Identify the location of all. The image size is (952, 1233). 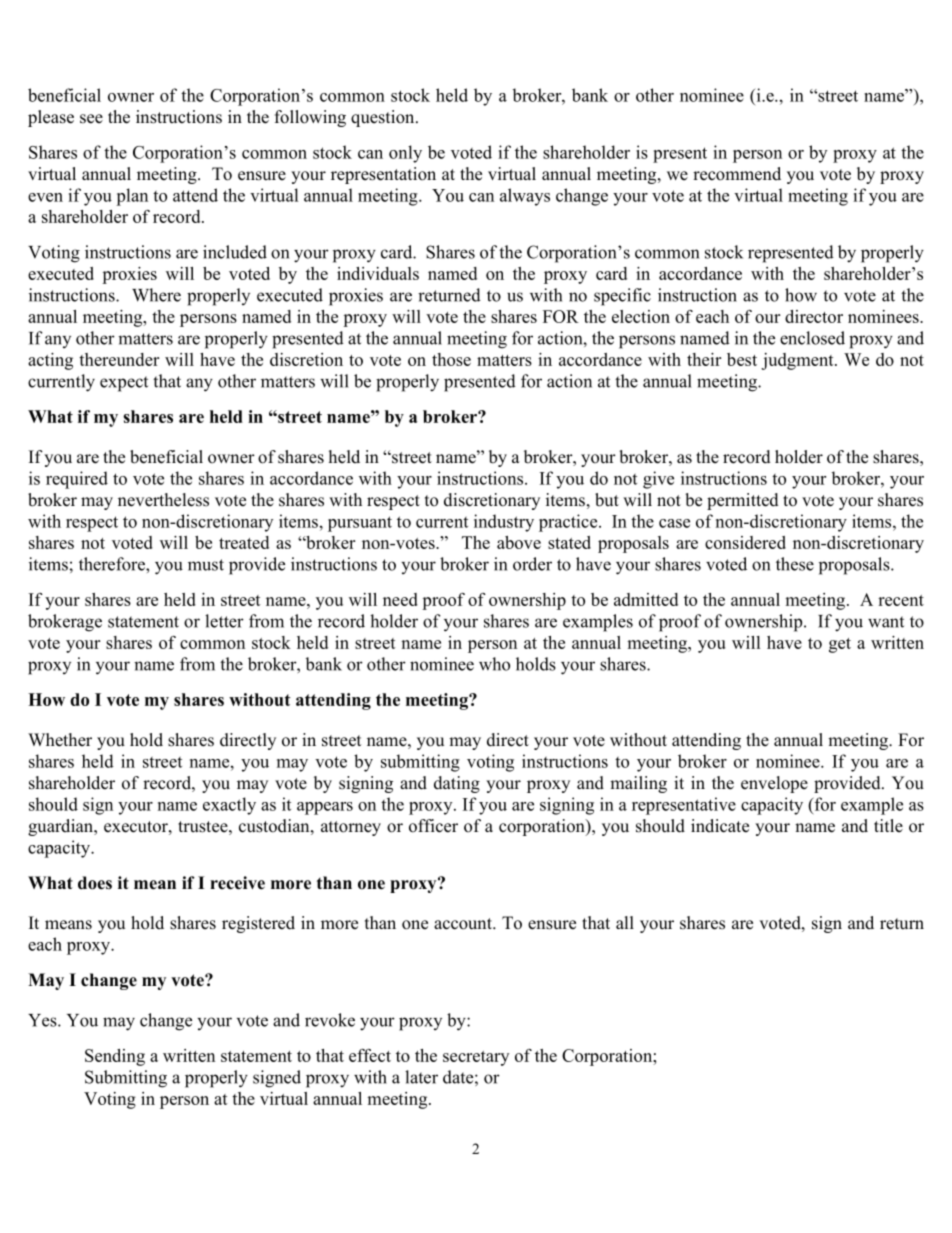
(625, 922).
